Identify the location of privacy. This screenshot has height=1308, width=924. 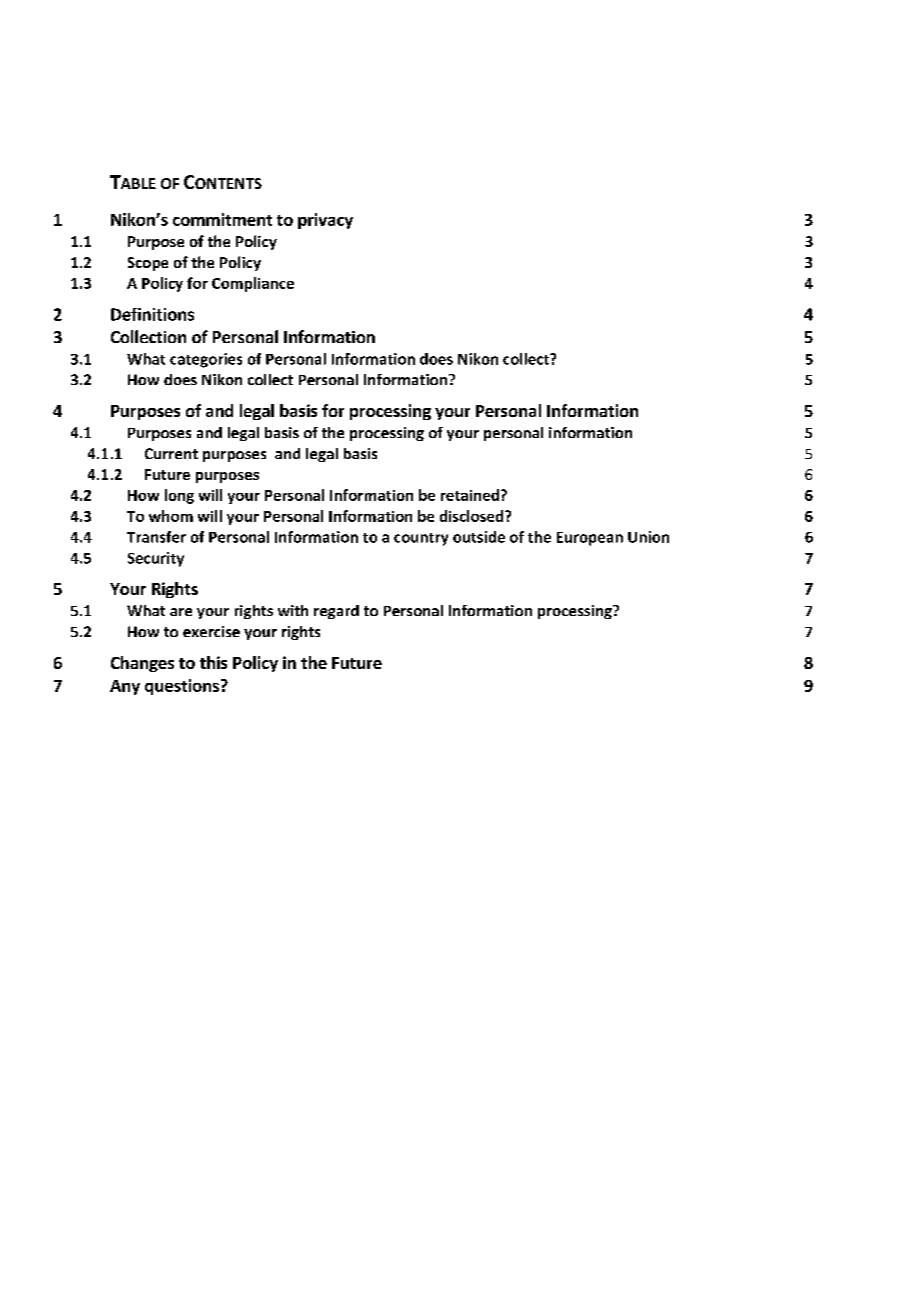
(325, 221).
